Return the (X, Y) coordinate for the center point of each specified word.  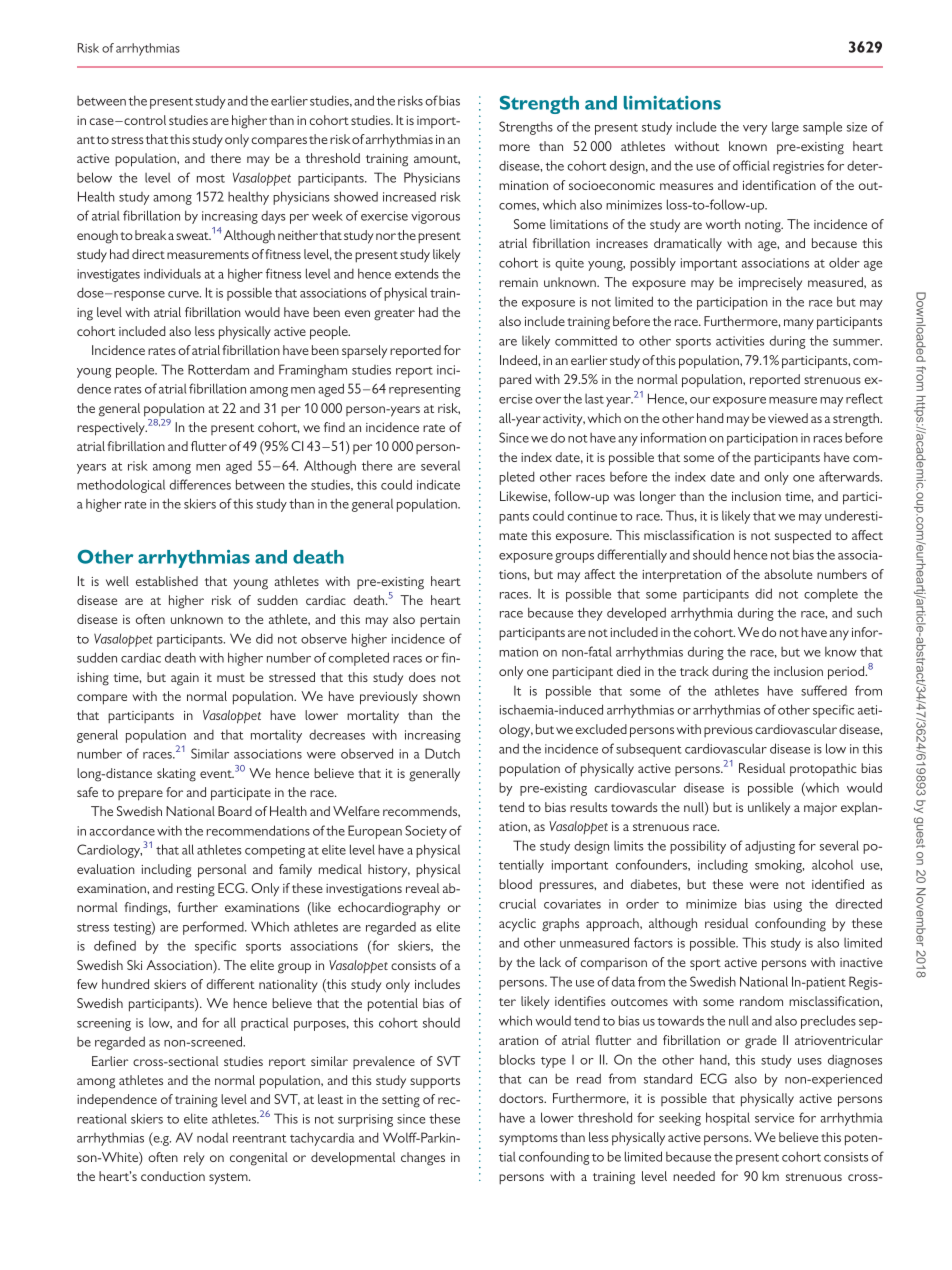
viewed (788, 418)
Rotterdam (218, 369)
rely (194, 1159)
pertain (440, 621)
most (211, 178)
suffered (824, 690)
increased (409, 197)
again (185, 679)
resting (196, 890)
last (594, 399)
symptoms (528, 1140)
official (751, 165)
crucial (517, 903)
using (788, 905)
